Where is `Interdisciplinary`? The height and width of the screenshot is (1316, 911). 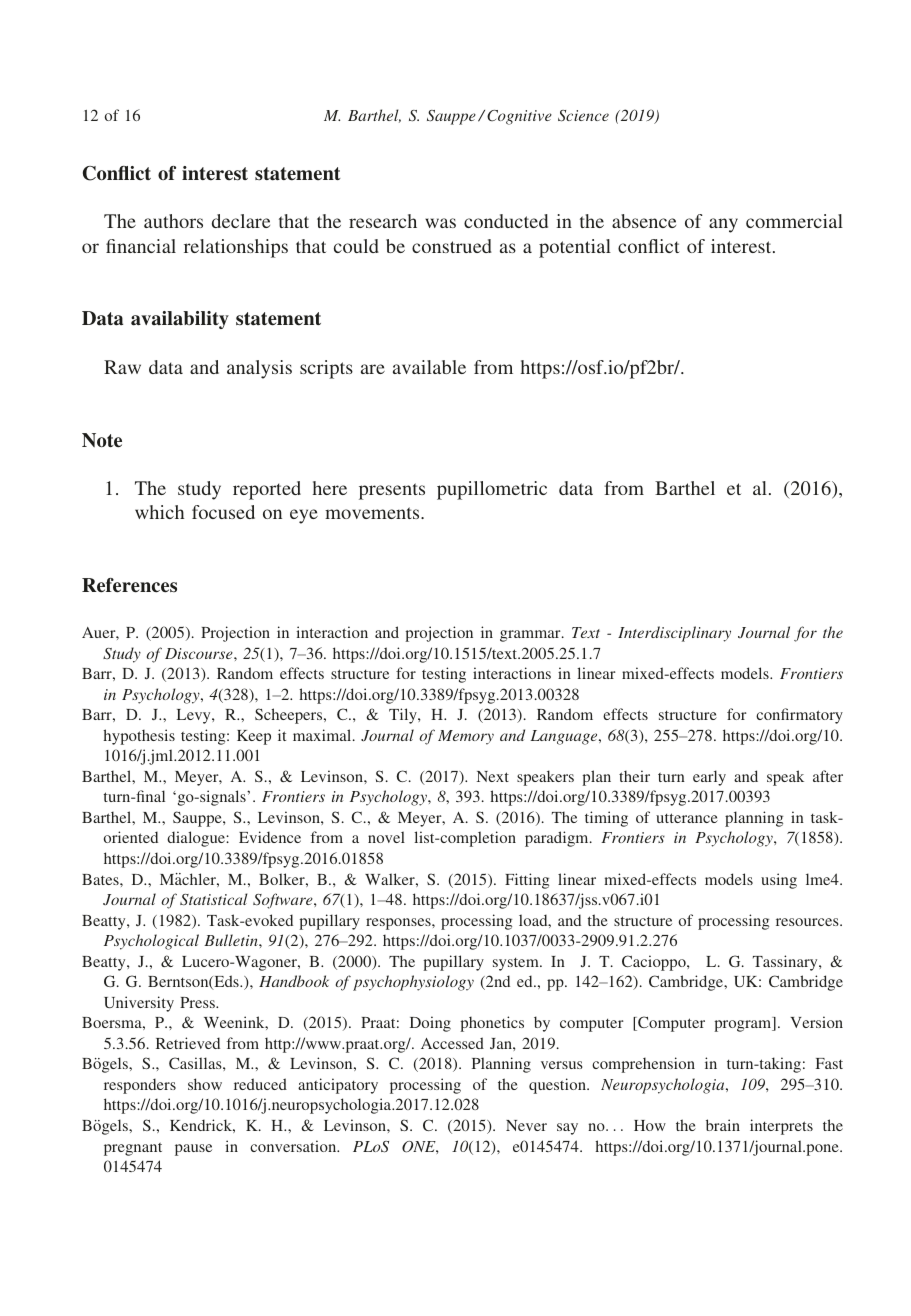
Interdisciplinary is located at coordinates (674, 634).
